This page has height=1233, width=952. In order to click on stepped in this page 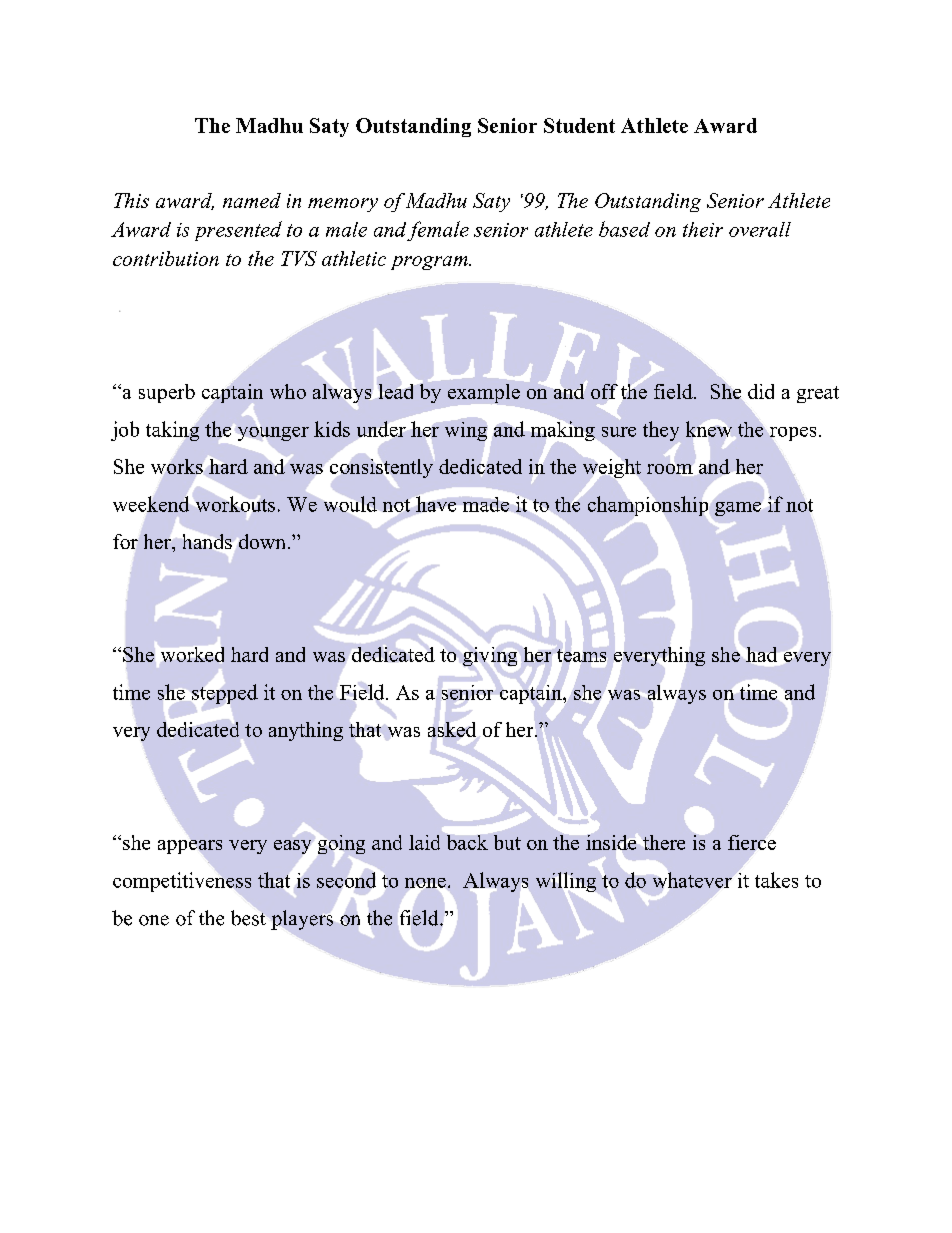, I will do `click(225, 694)`.
